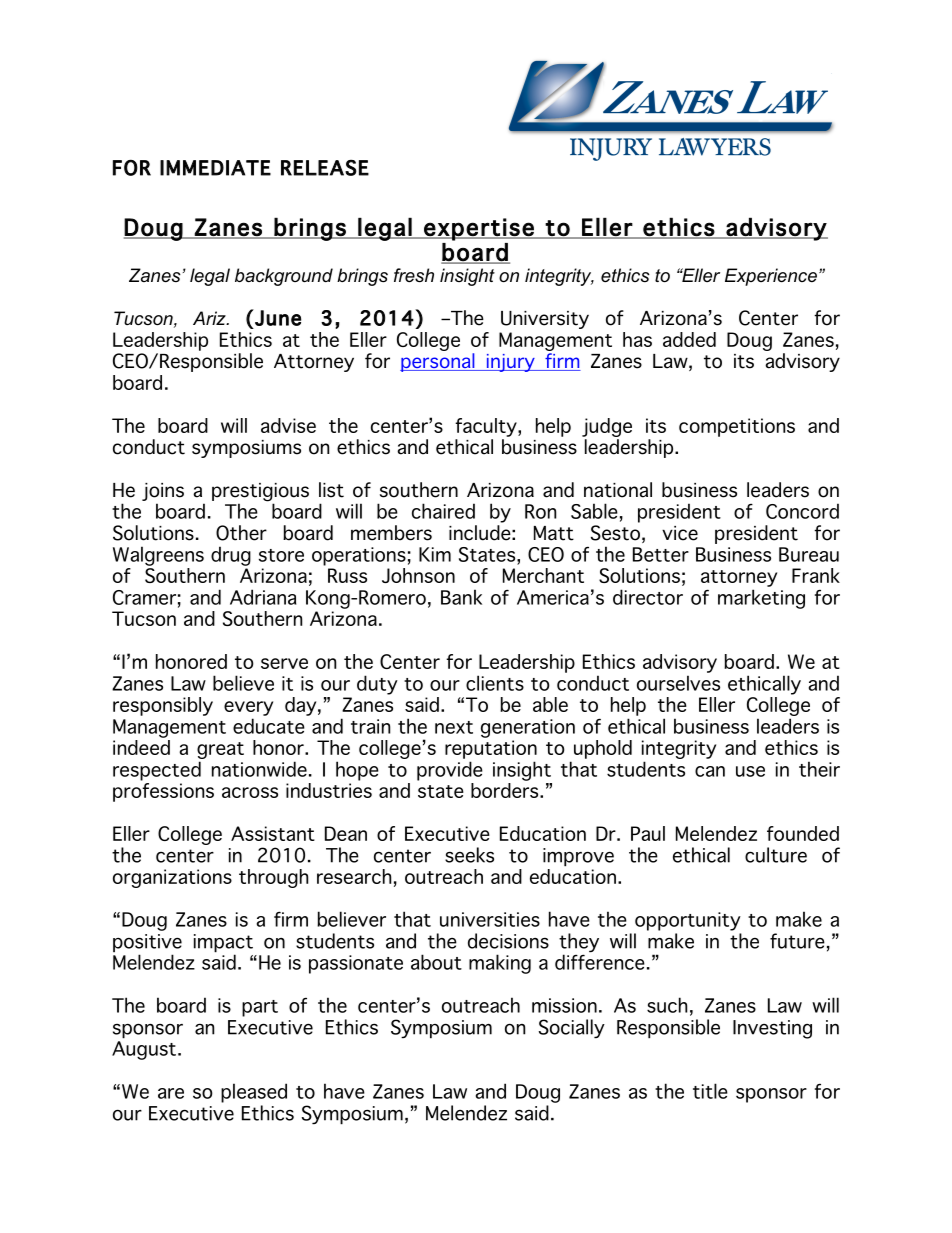 The width and height of the document is (952, 1233). I want to click on pleased, so click(254, 1093).
